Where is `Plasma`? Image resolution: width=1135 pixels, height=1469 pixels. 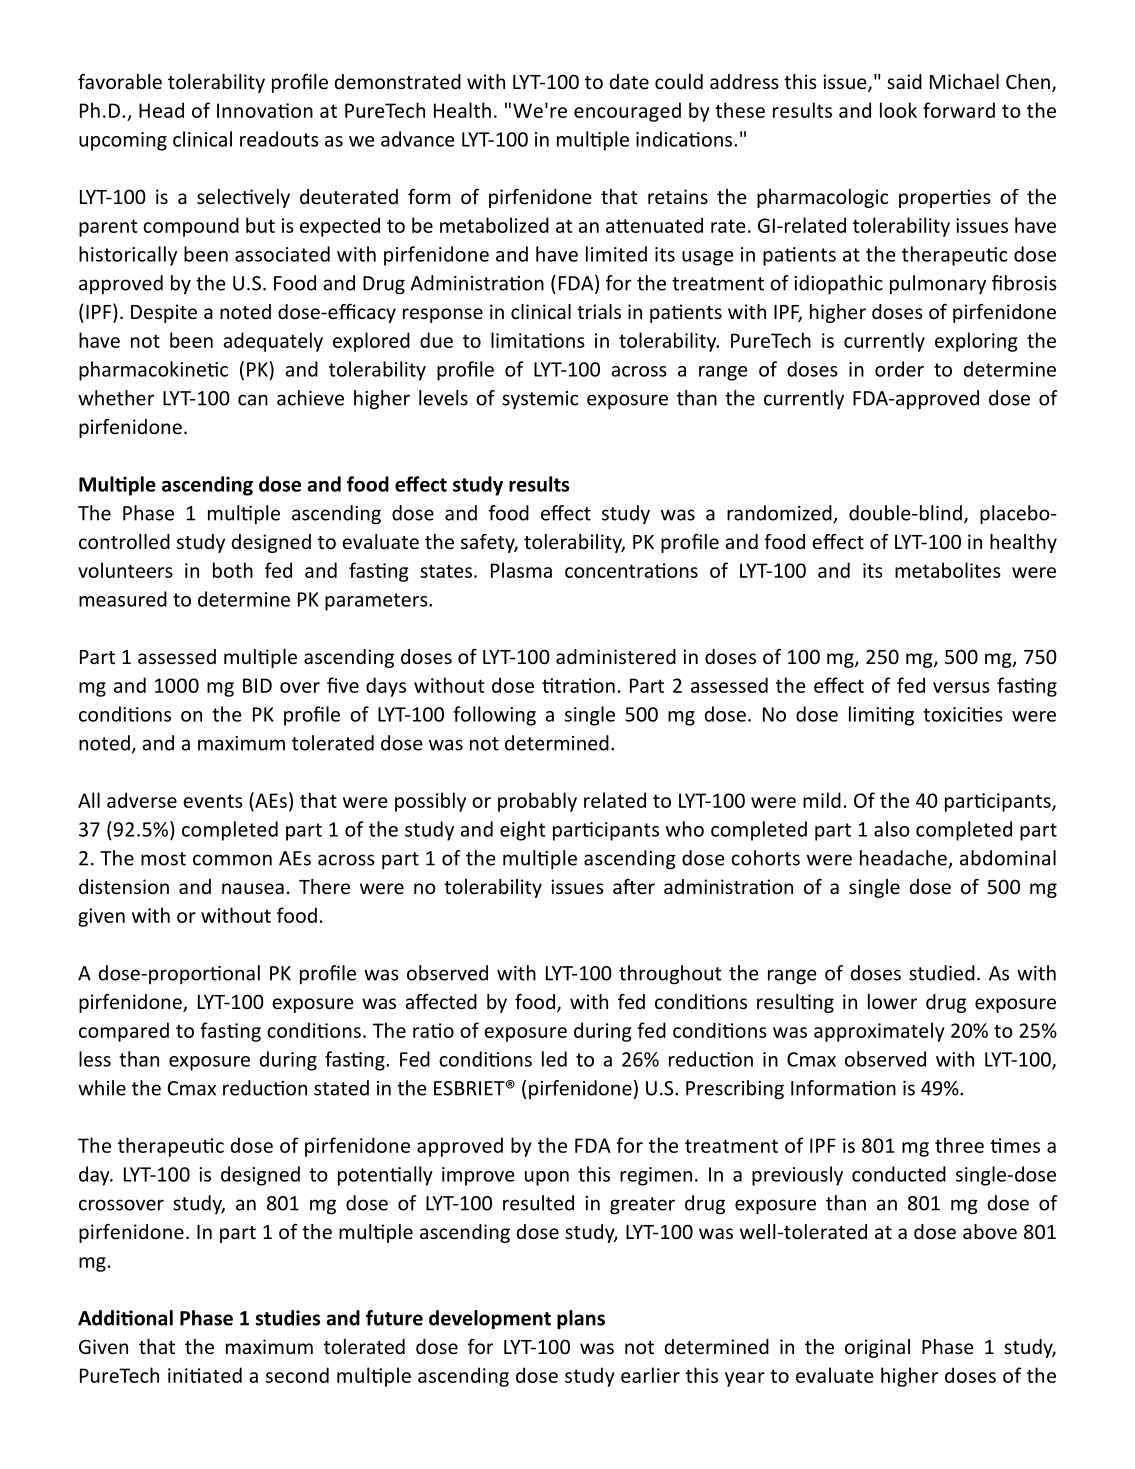 Plasma is located at coordinates (521, 570).
